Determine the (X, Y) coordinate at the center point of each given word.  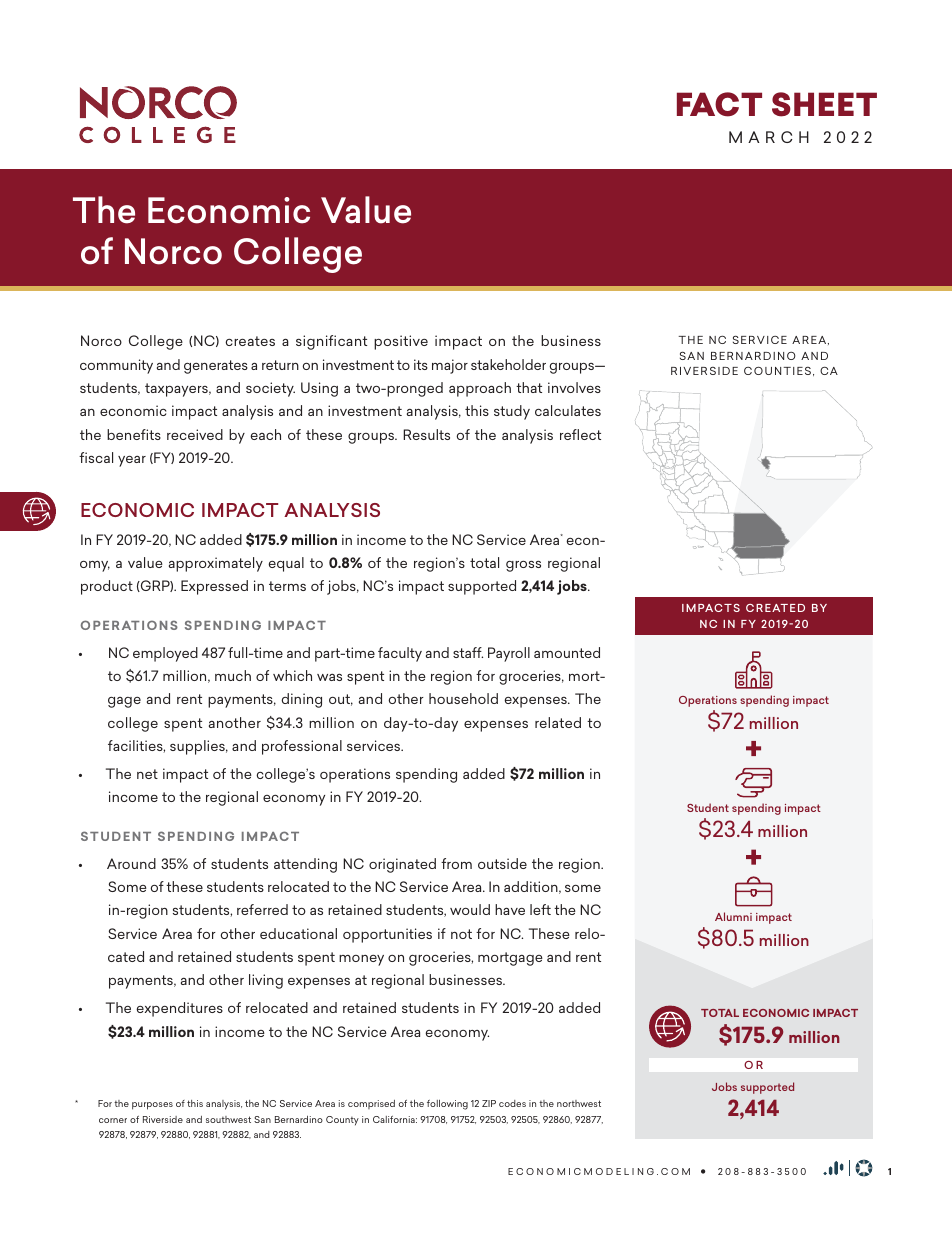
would (470, 909)
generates (216, 367)
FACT (719, 104)
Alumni (733, 916)
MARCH (769, 137)
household (463, 698)
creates (250, 341)
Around (131, 863)
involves (574, 387)
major (450, 366)
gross (523, 566)
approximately (216, 564)
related (558, 722)
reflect (580, 434)
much (233, 675)
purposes (152, 1106)
